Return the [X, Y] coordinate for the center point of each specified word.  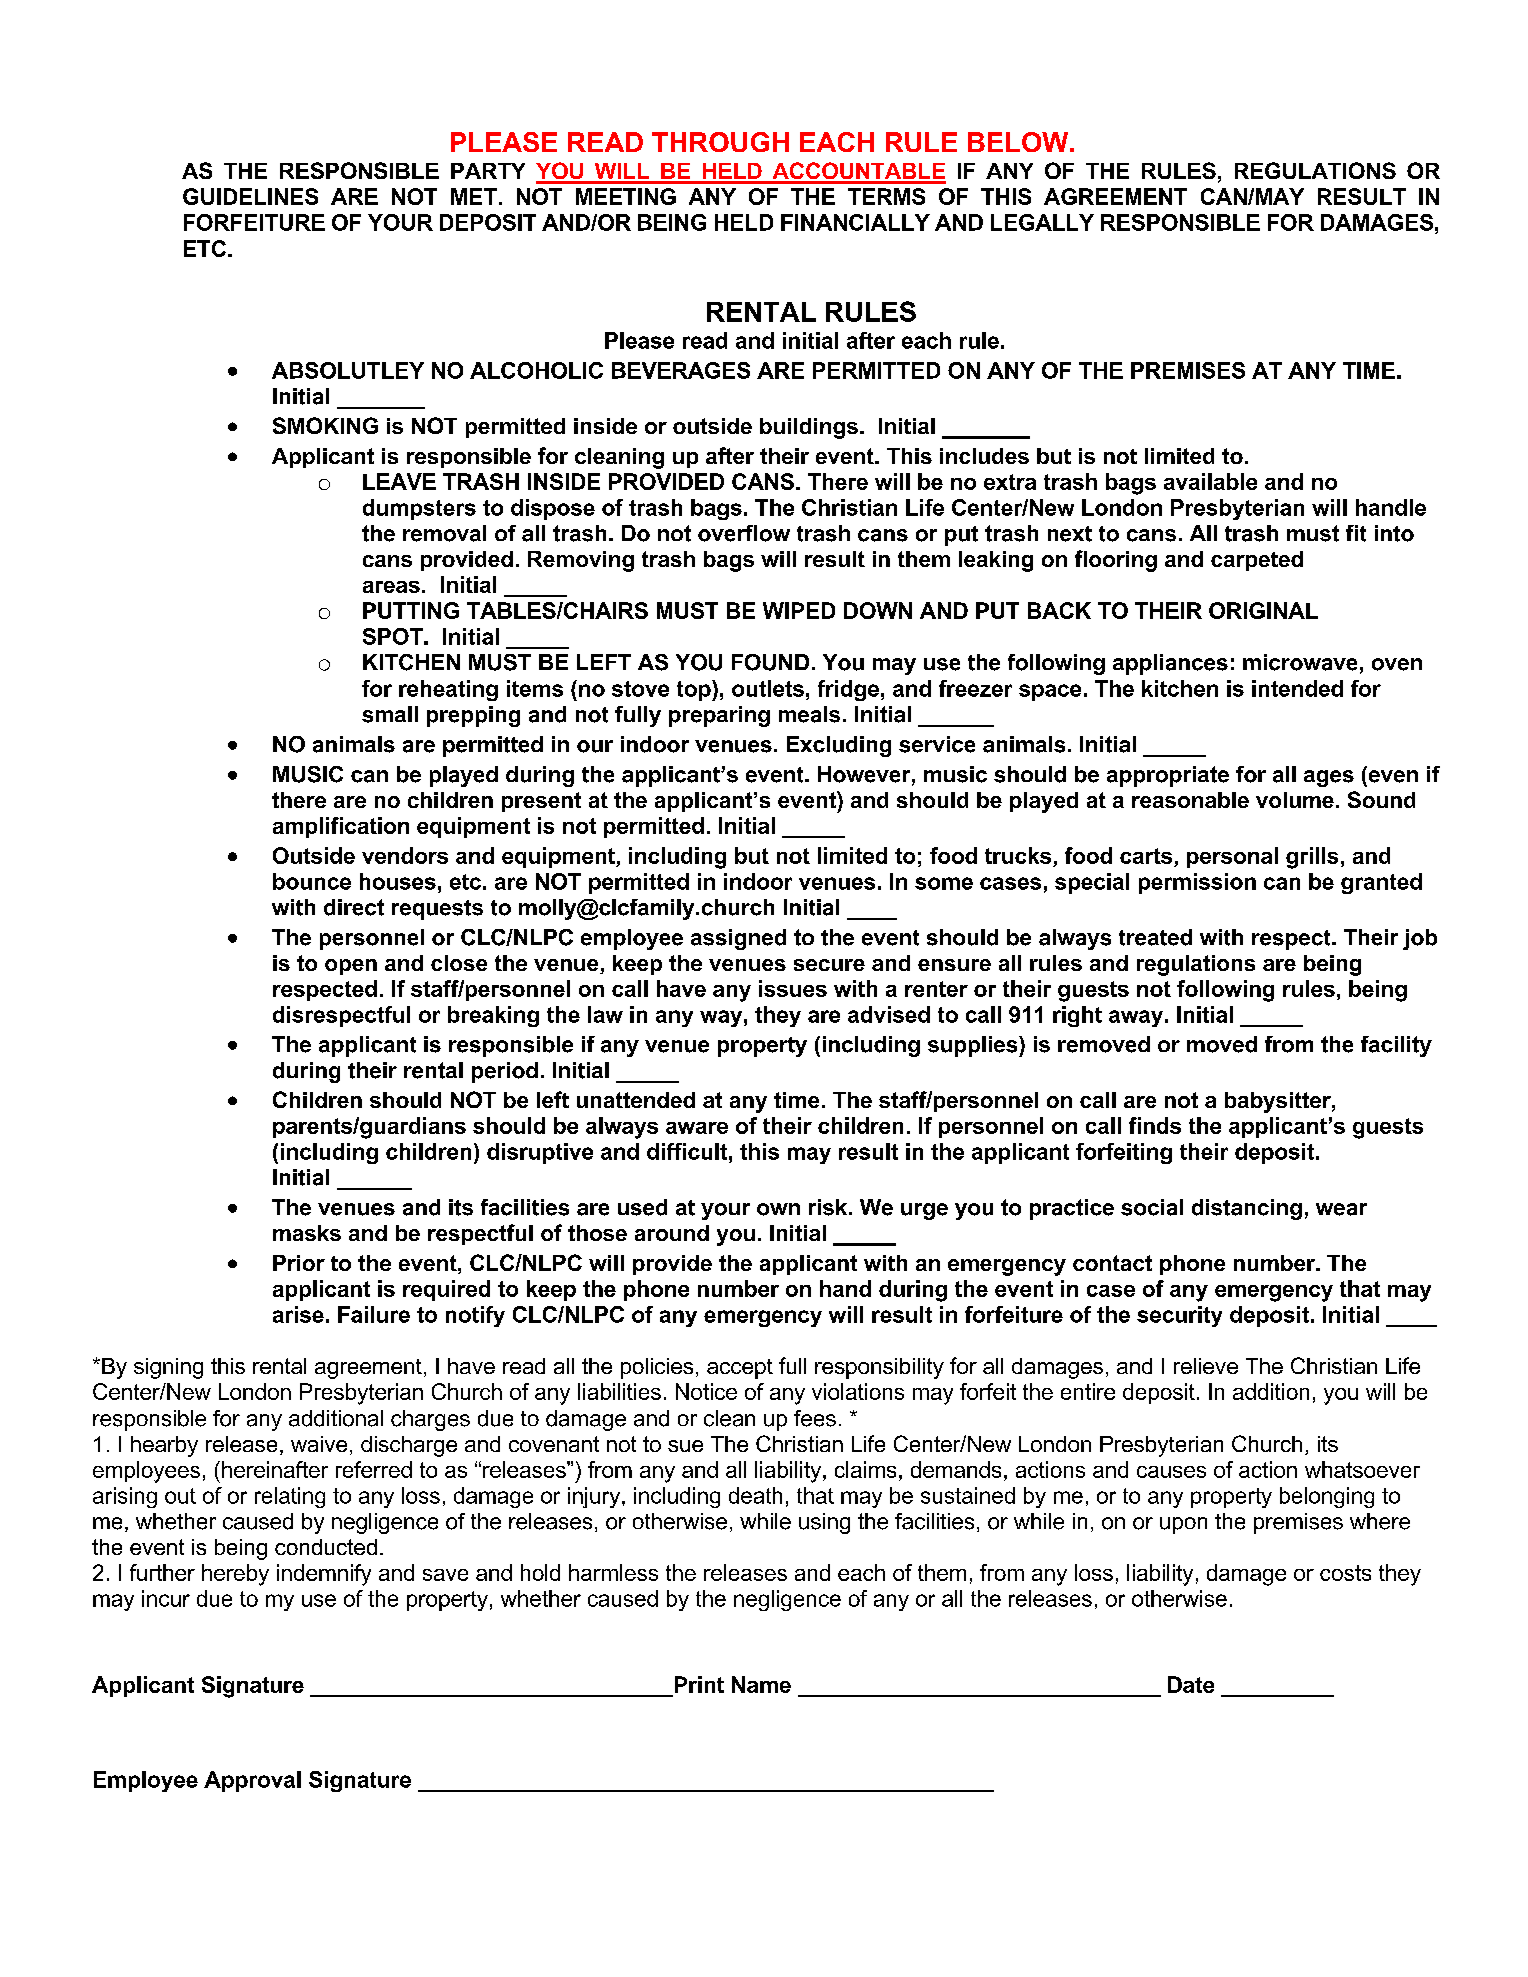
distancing [1247, 1209]
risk [829, 1207]
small [390, 714]
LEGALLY [1042, 222]
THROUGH [720, 142]
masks [307, 1233]
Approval [252, 1781]
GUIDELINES [250, 196]
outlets [768, 688]
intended [1297, 688]
